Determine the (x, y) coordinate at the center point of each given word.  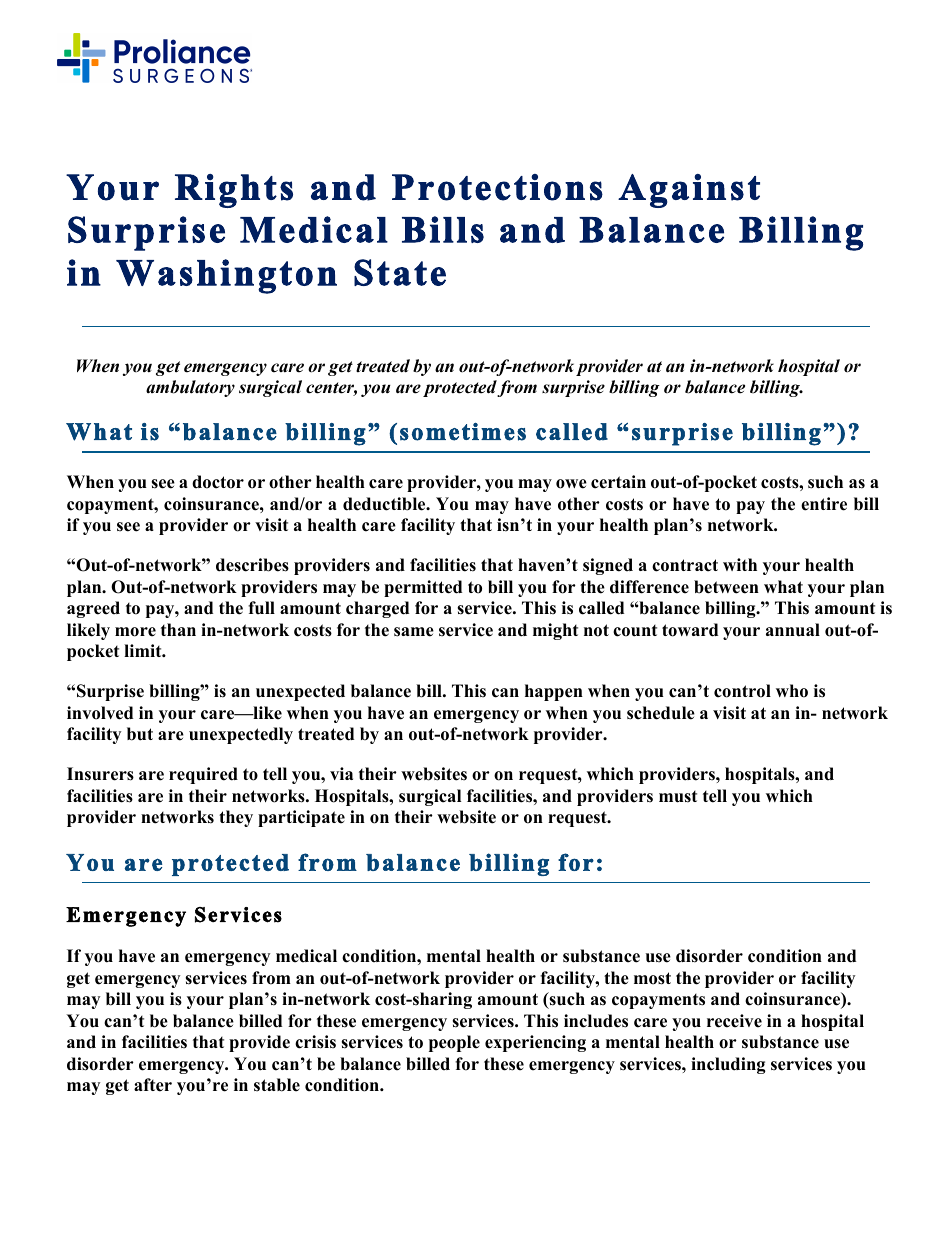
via (341, 773)
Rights (234, 191)
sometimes (463, 432)
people (454, 1043)
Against (689, 191)
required (203, 775)
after (153, 1085)
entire (824, 504)
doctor (218, 482)
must (678, 797)
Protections (497, 187)
